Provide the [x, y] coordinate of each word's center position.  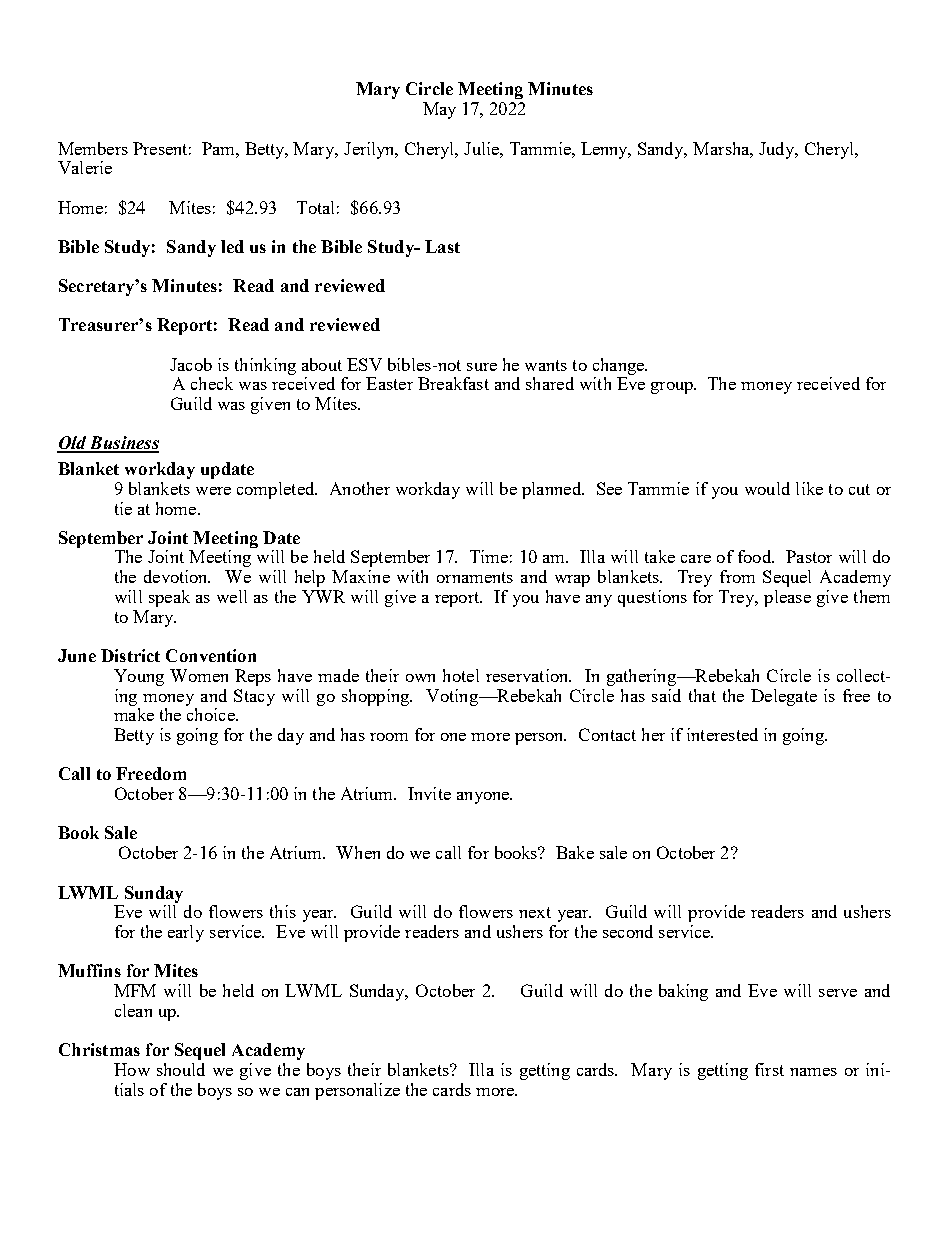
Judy [778, 150]
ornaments [475, 577]
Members [93, 148]
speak [169, 598]
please [787, 598]
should [181, 1069]
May [439, 110]
